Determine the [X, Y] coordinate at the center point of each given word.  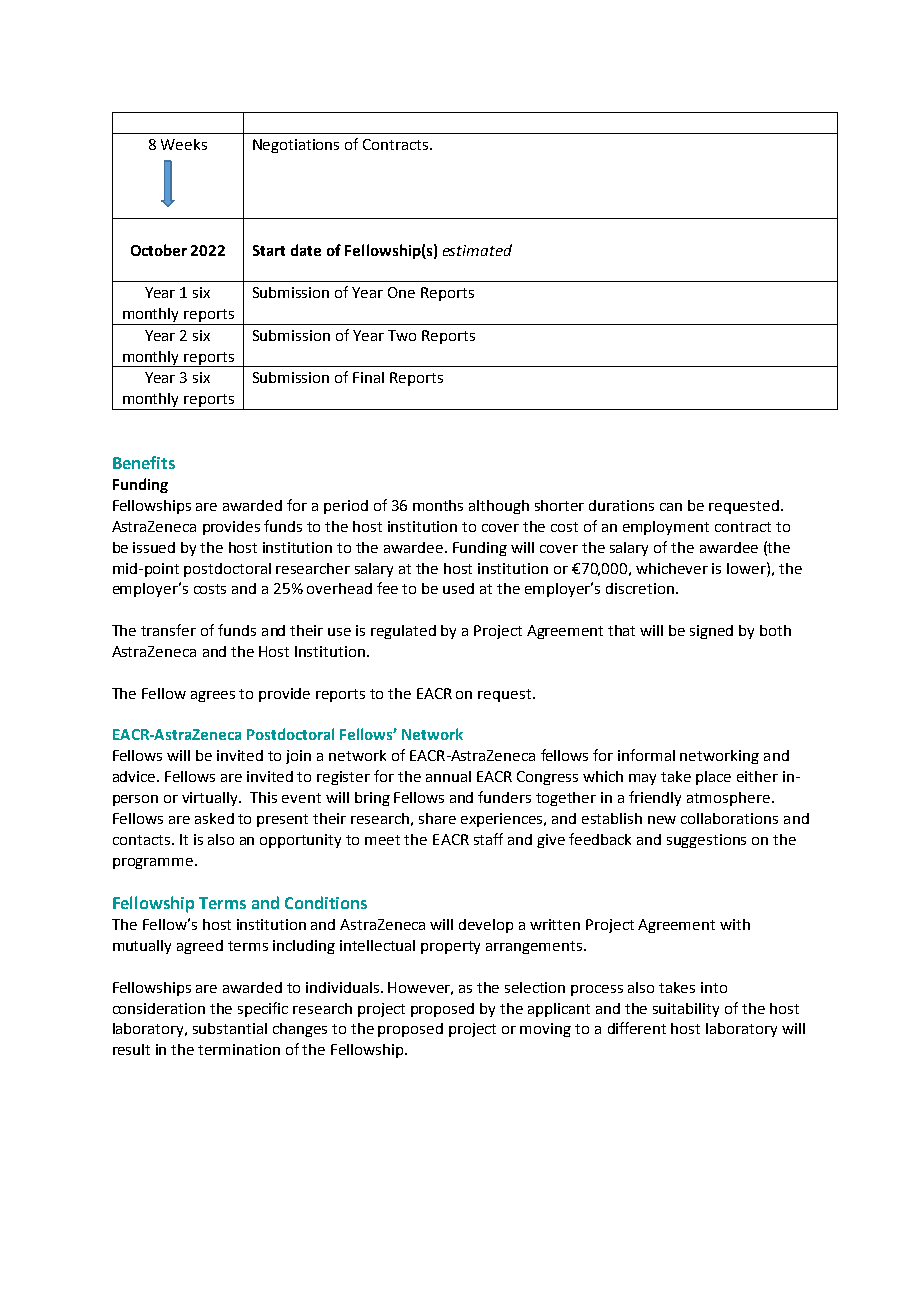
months [438, 505]
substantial [230, 1028]
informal [646, 755]
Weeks [184, 144]
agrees [213, 696]
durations [621, 505]
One [401, 292]
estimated [477, 250]
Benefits [144, 462]
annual [448, 776]
